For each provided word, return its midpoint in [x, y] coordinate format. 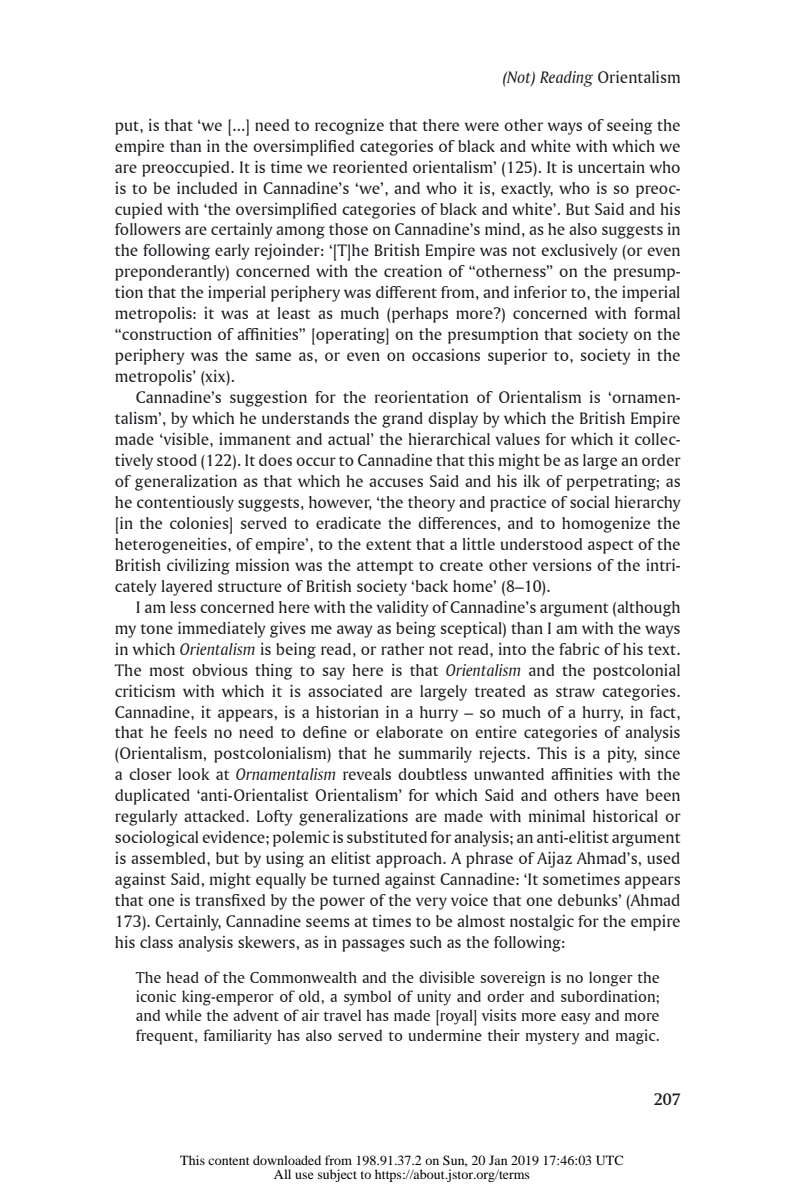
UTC [609, 1160]
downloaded [287, 1160]
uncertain [611, 167]
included [207, 188]
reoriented [370, 167]
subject [337, 1175]
